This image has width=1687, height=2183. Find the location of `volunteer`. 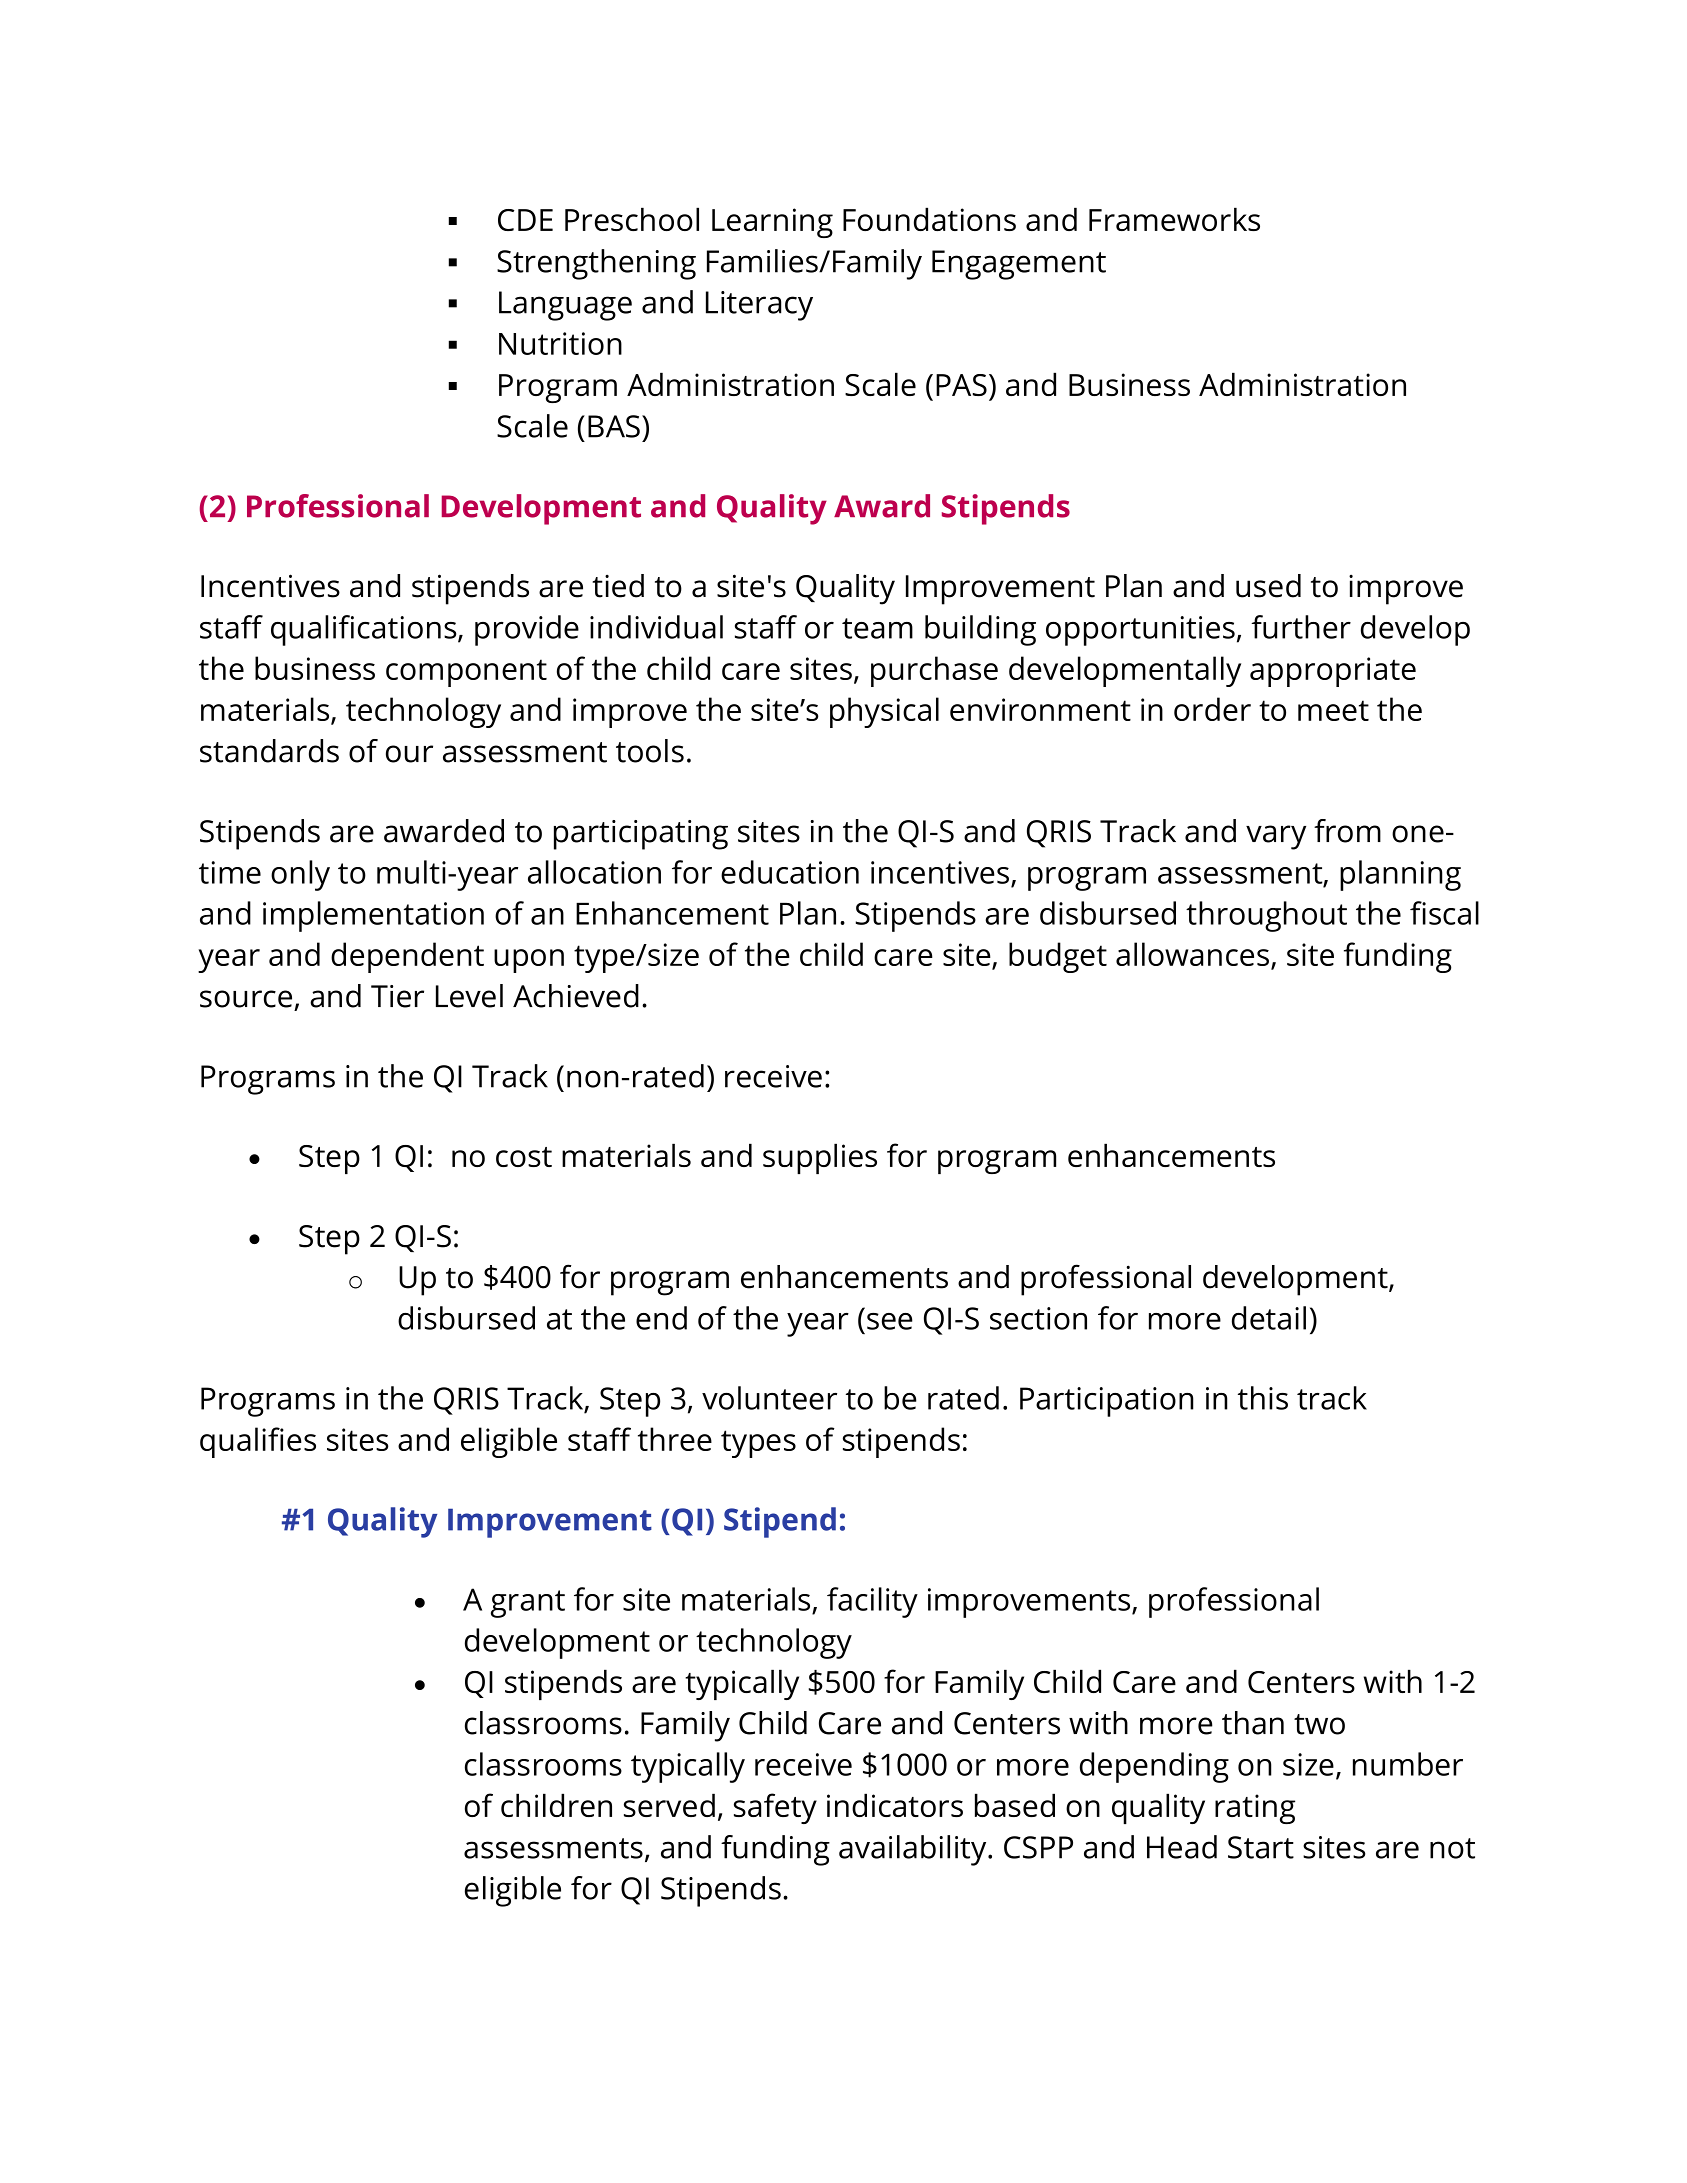

volunteer is located at coordinates (769, 1398).
